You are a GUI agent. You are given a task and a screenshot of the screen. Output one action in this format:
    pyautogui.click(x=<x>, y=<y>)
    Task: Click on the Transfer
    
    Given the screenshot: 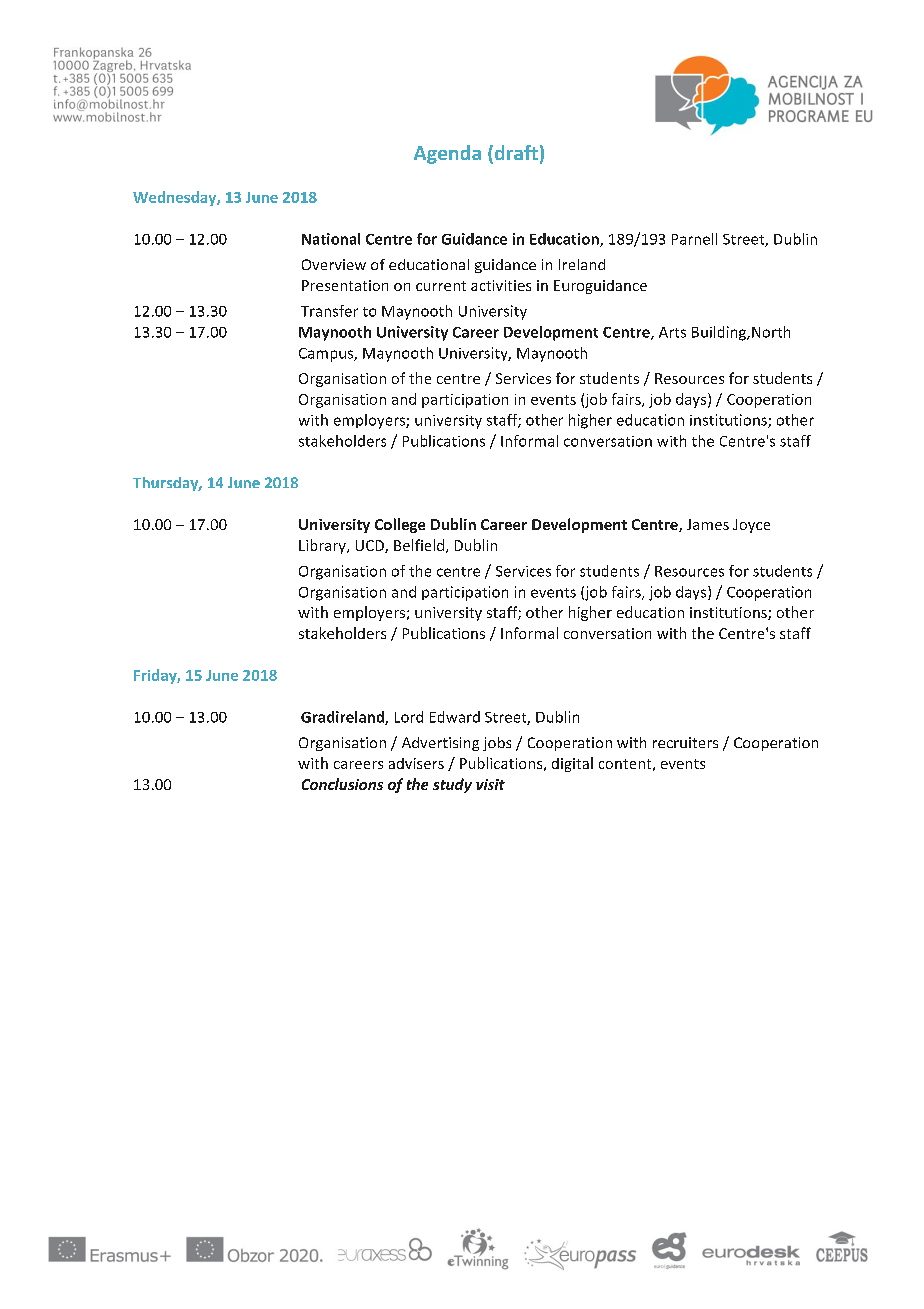 What is the action you would take?
    pyautogui.click(x=329, y=311)
